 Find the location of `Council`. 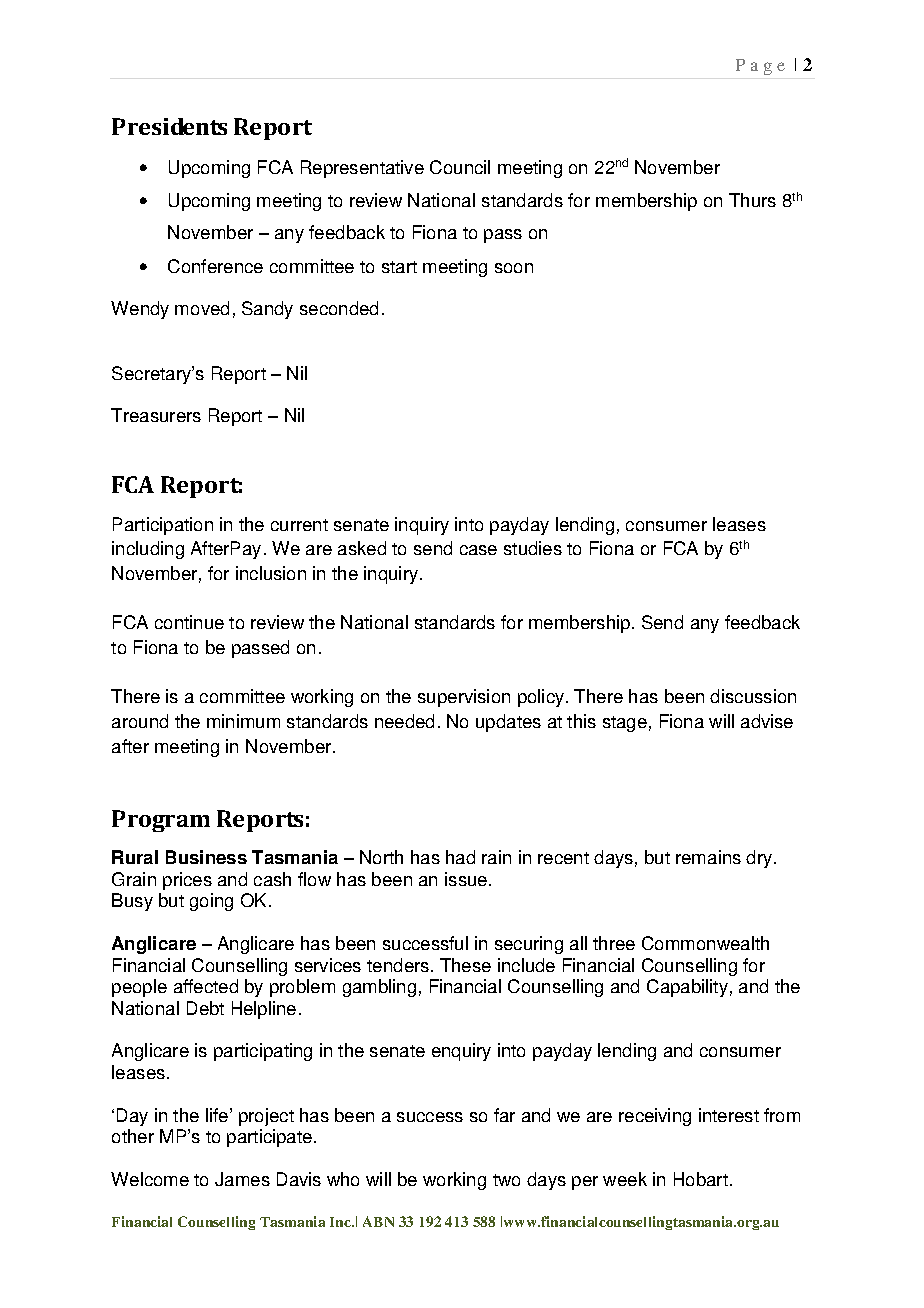

Council is located at coordinates (460, 167).
